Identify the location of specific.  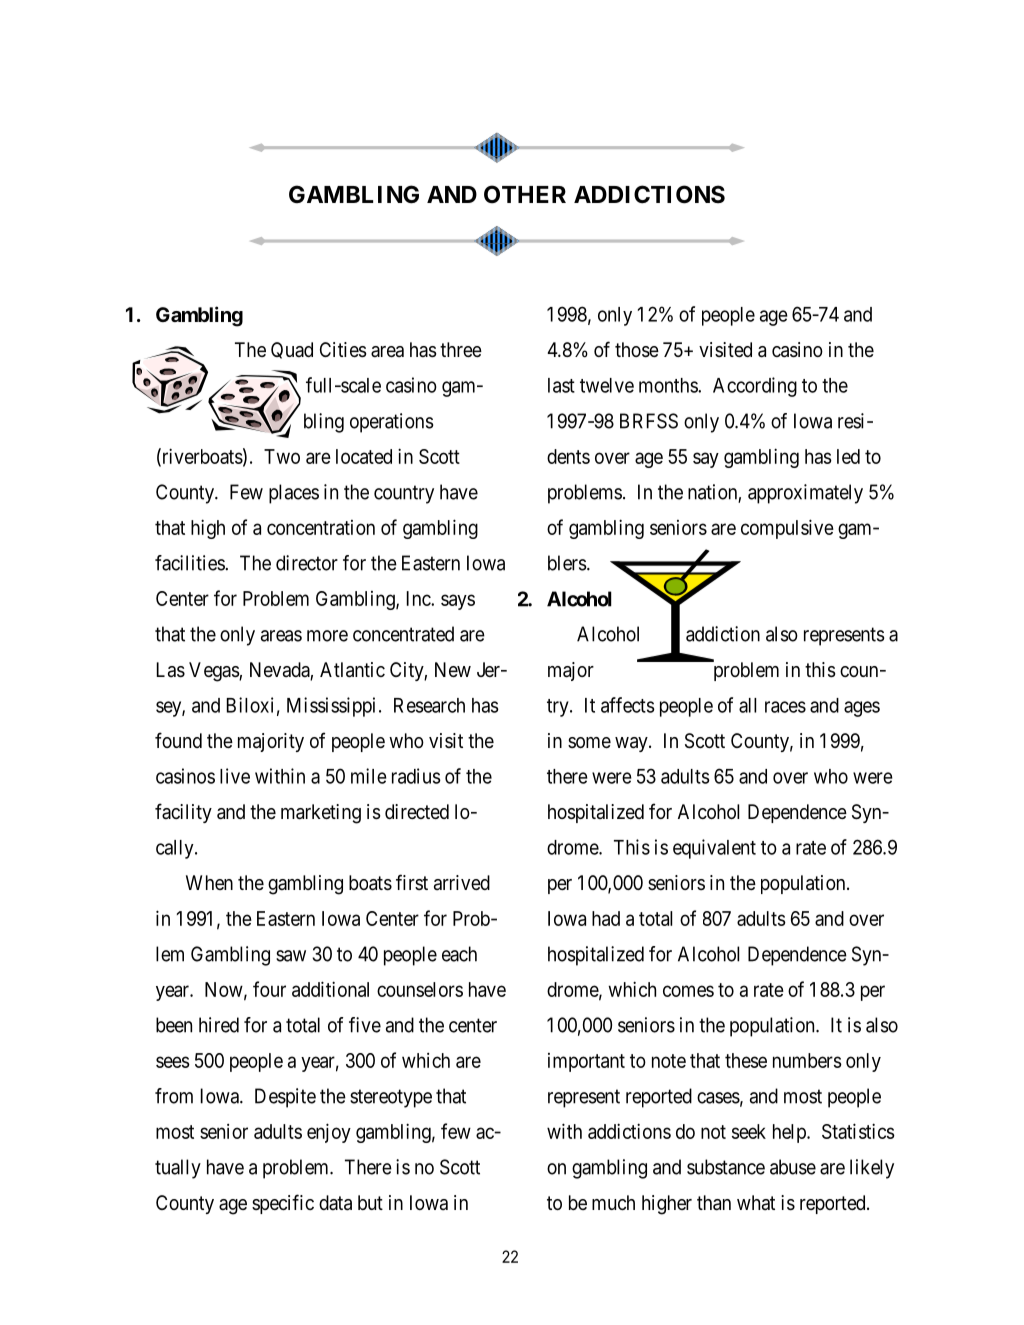
(283, 1204).
